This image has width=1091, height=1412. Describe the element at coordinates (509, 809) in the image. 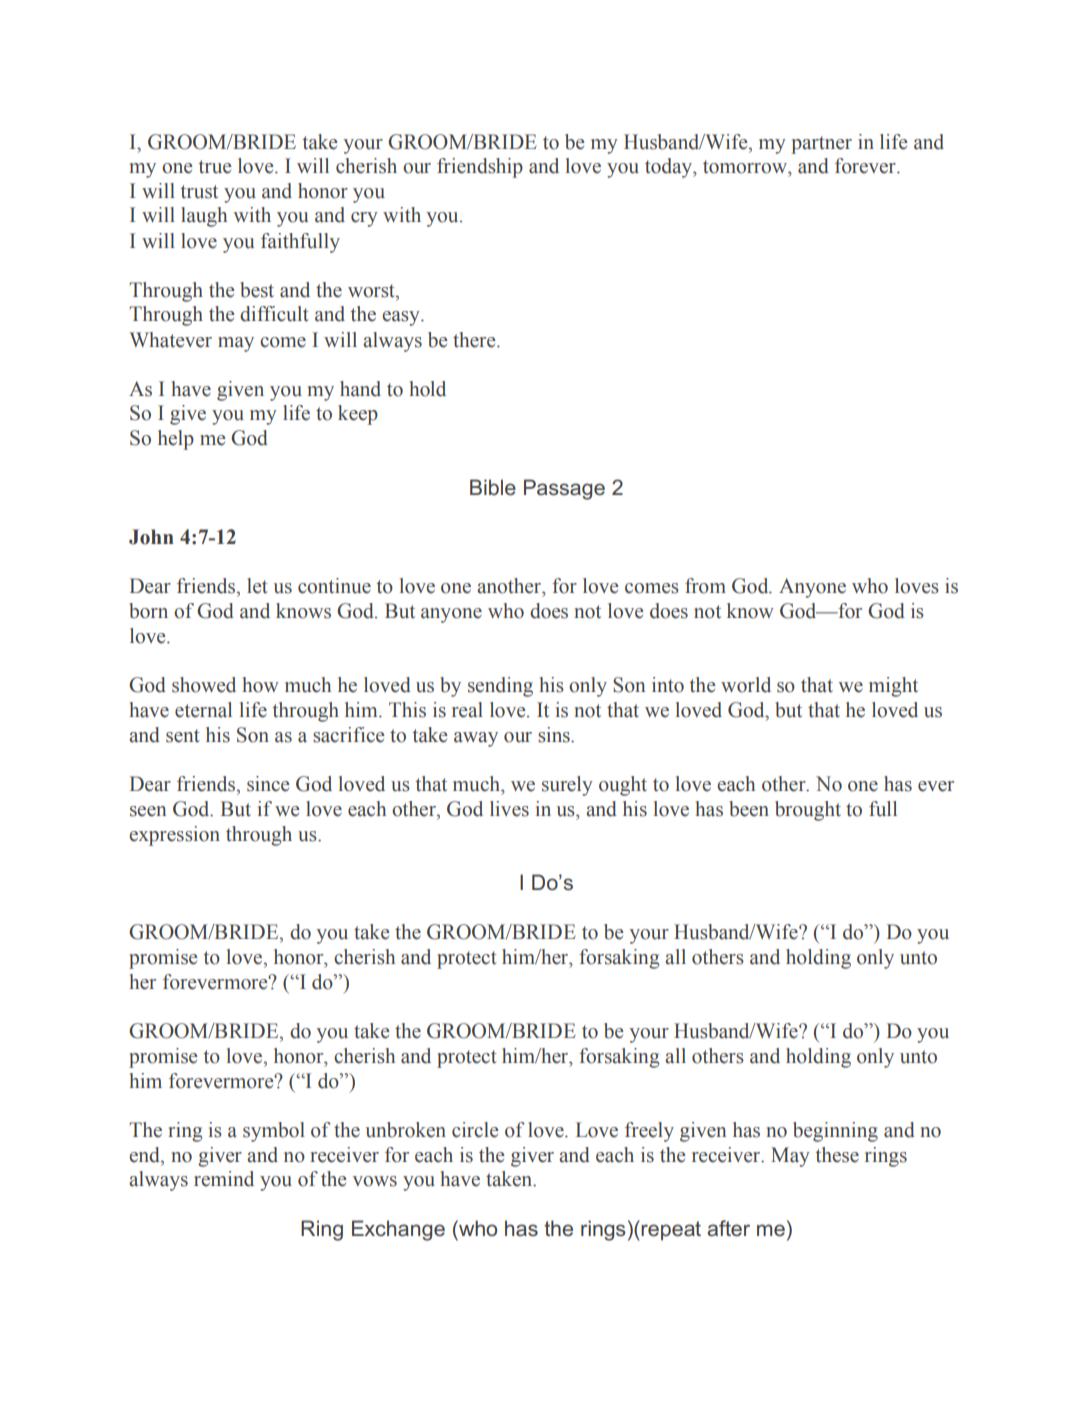

I see `lives` at that location.
